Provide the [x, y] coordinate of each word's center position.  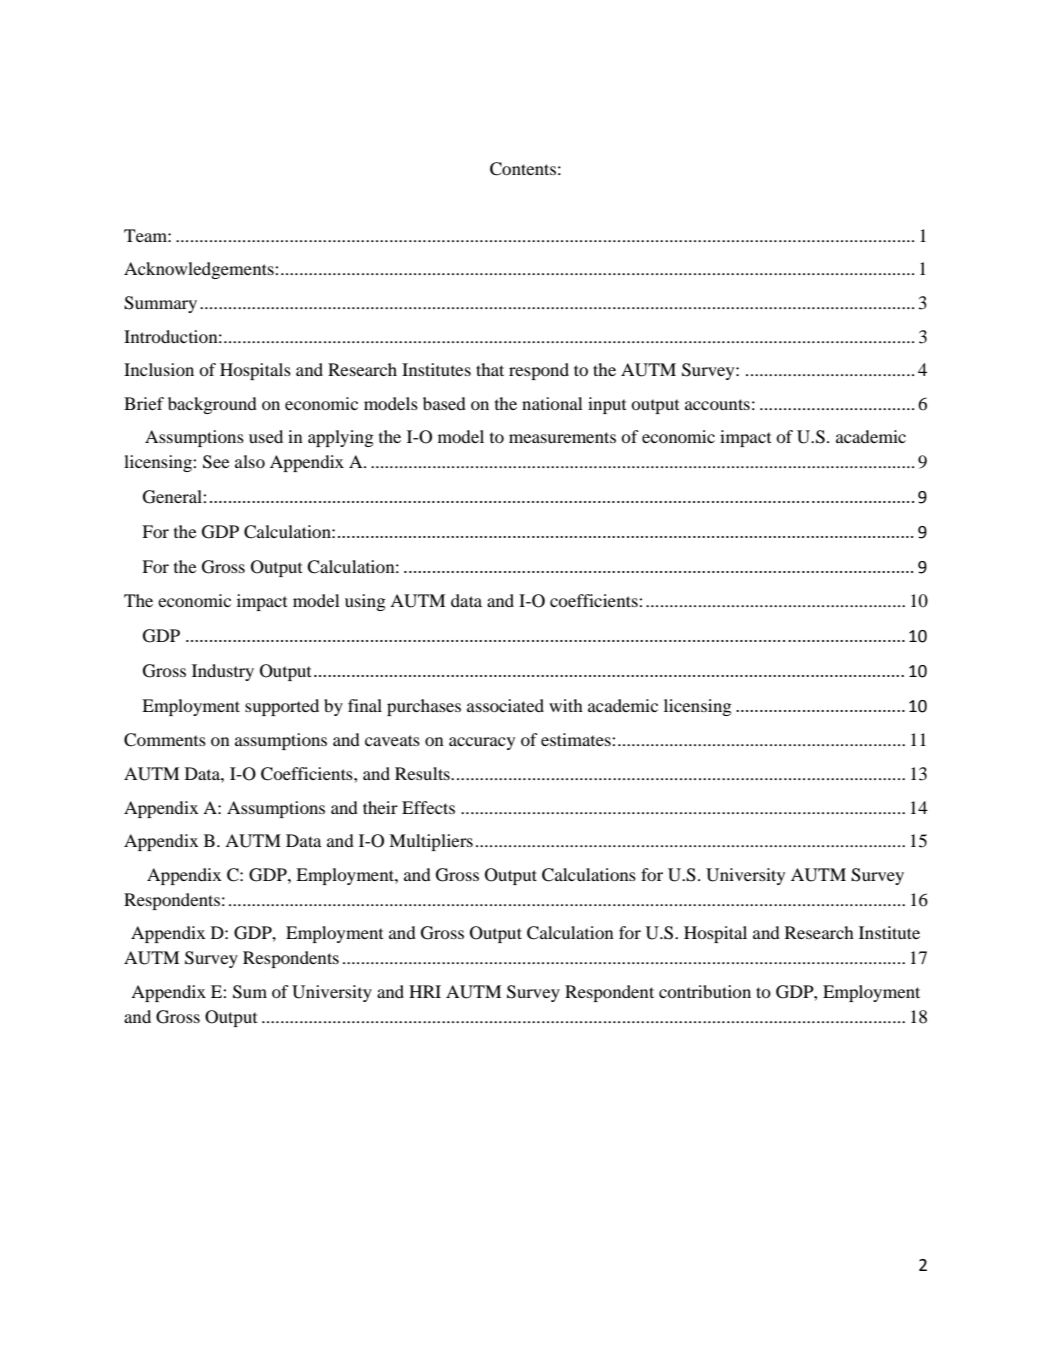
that [490, 369]
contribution [705, 991]
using [365, 602]
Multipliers [431, 842]
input [607, 405]
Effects [428, 807]
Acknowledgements [200, 270]
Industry [223, 672]
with [566, 705]
